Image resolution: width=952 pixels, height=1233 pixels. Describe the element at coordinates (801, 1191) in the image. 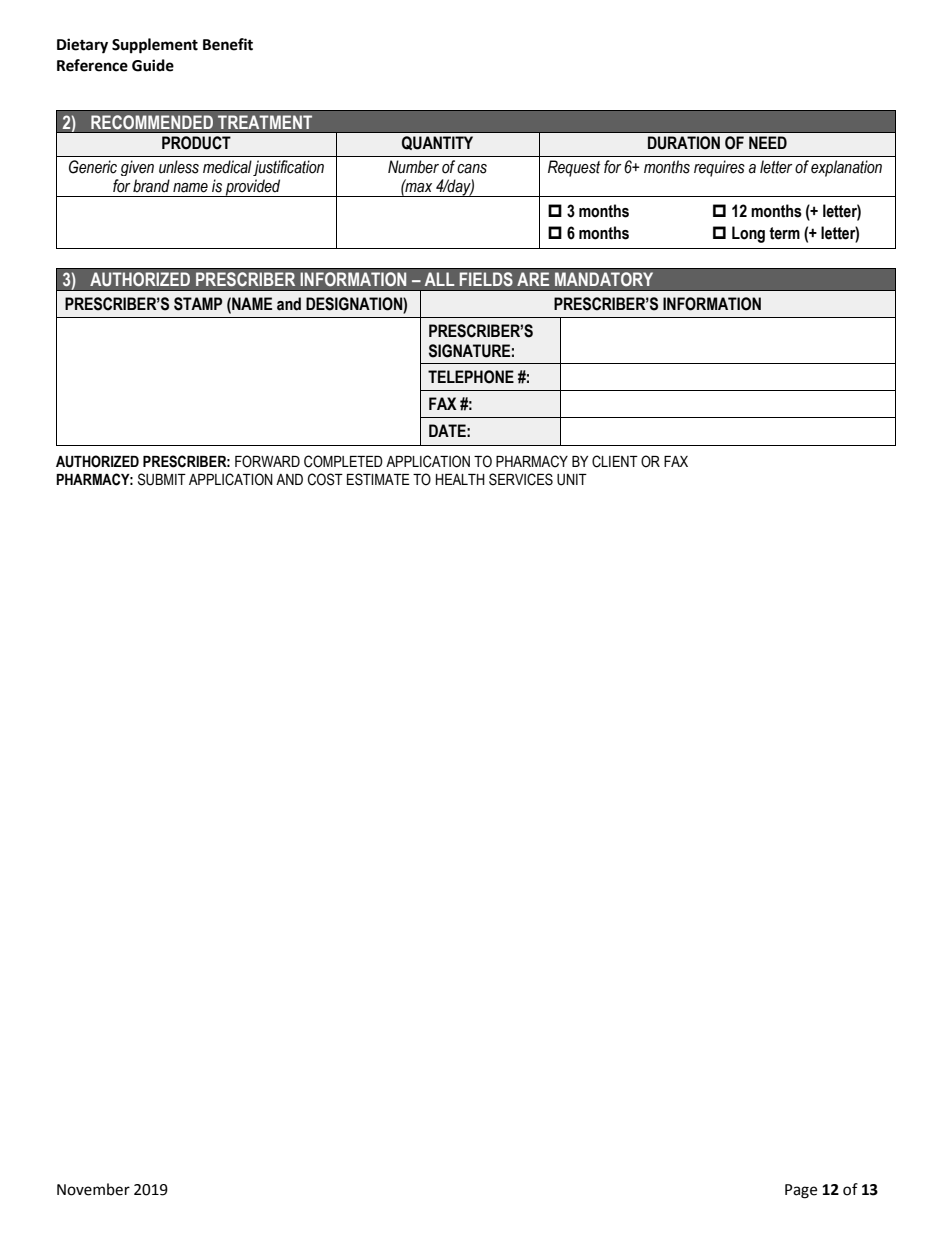

I see `Page` at that location.
